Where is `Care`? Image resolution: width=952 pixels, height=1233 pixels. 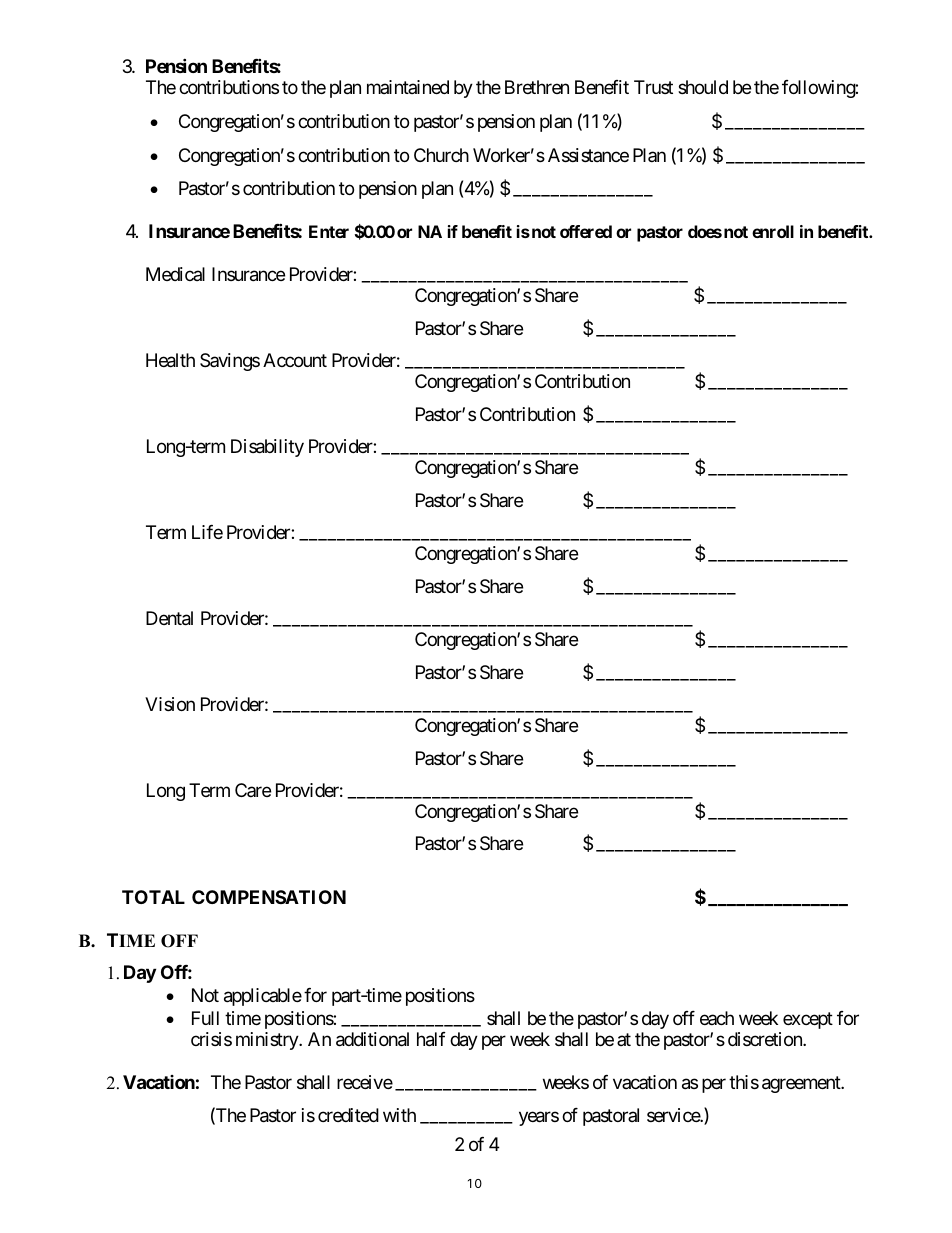
Care is located at coordinates (253, 790).
